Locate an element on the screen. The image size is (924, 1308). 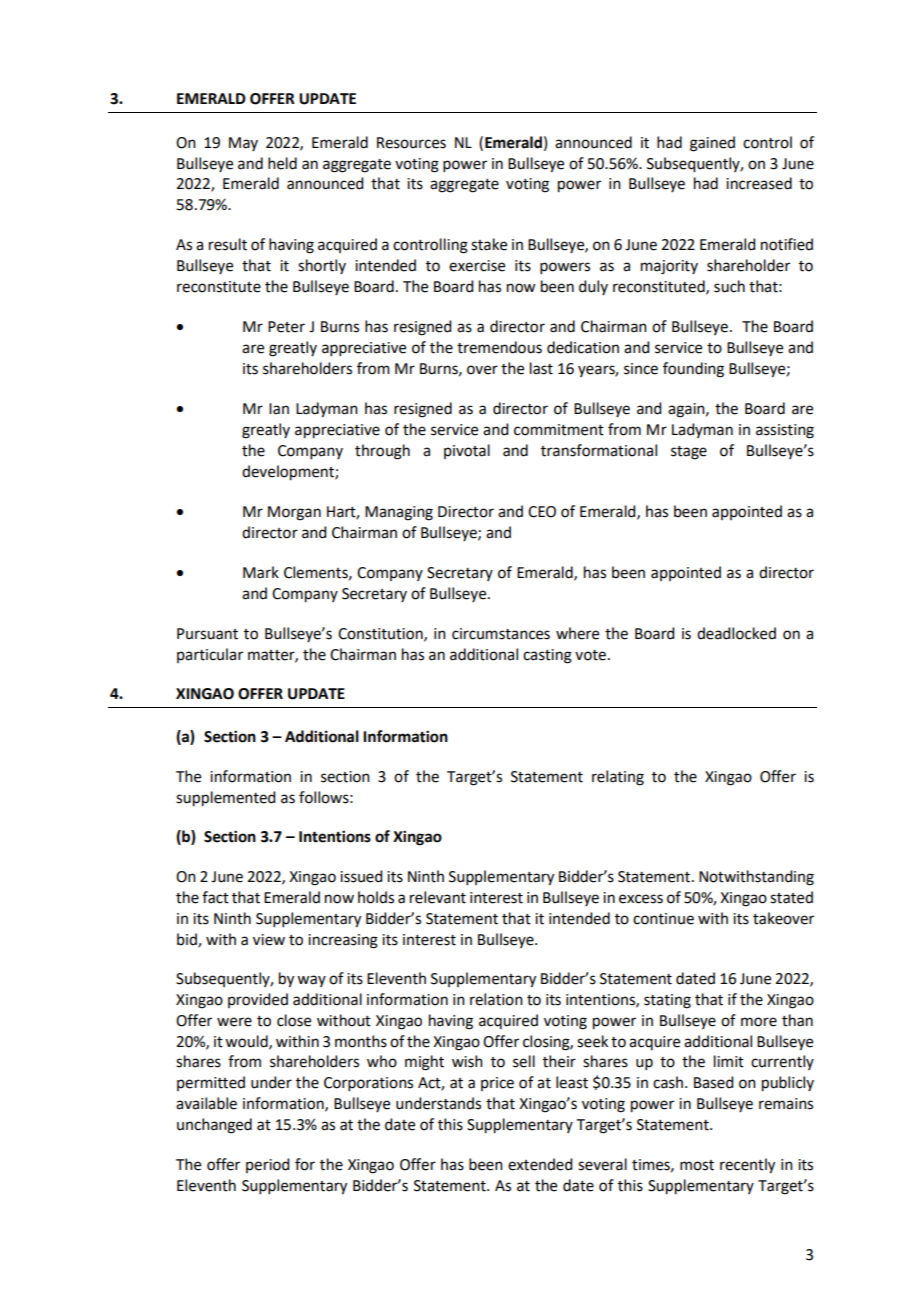
deadlocked is located at coordinates (736, 633).
